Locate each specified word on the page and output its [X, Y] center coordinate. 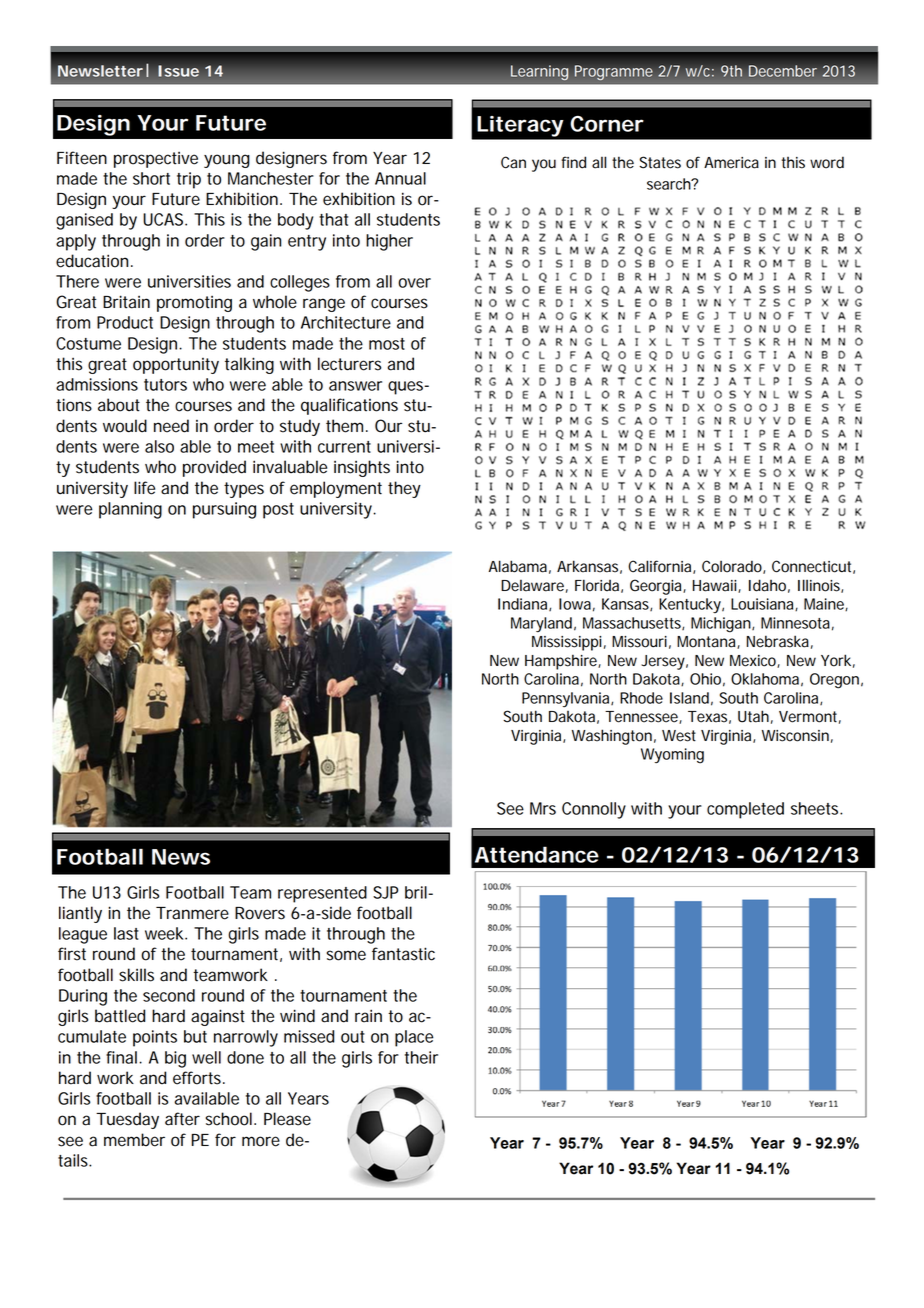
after [182, 1119]
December [783, 71]
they [404, 489]
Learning [539, 73]
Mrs [543, 808]
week [165, 933]
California [661, 567]
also [159, 446]
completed [745, 810]
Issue [178, 71]
